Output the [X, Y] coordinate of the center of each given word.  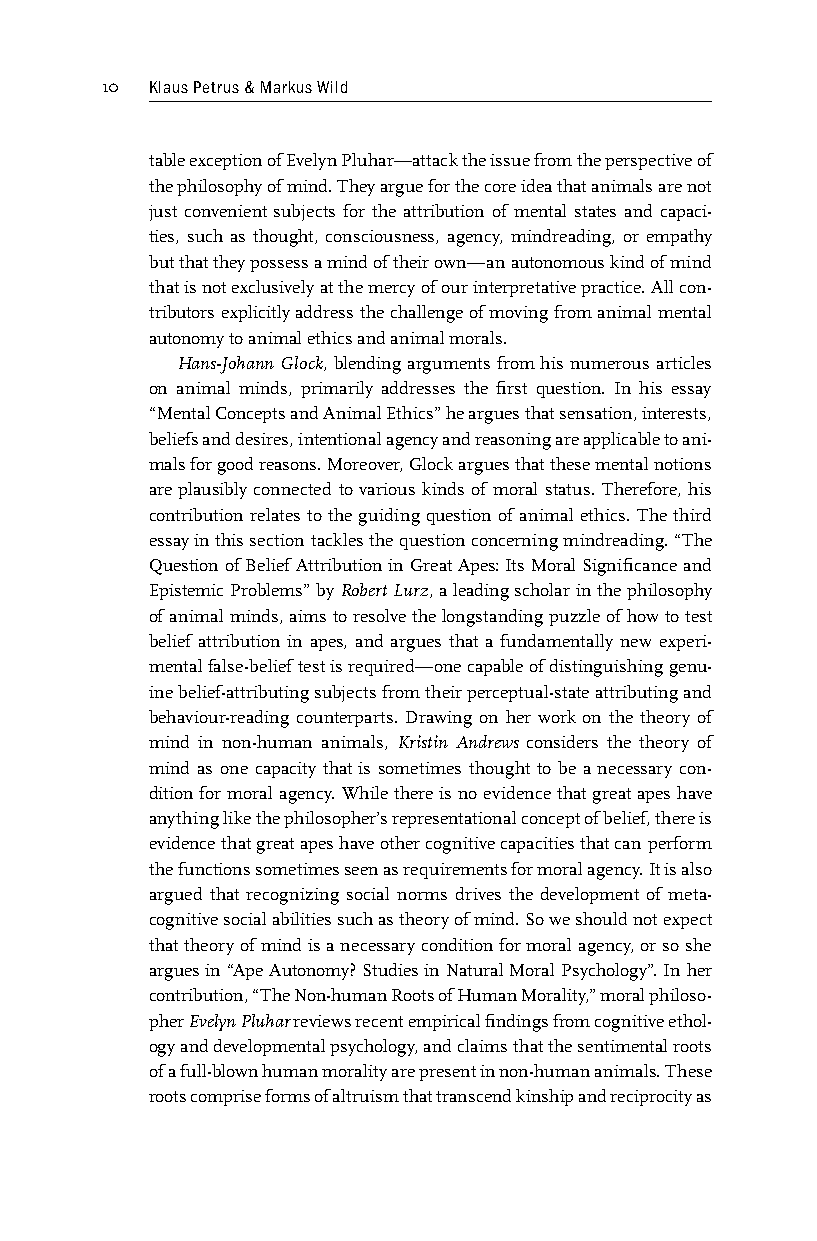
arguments [449, 366]
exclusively [273, 288]
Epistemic [186, 592]
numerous [609, 365]
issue [510, 160]
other [400, 842]
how [642, 615]
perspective [648, 162]
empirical [444, 1022]
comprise [226, 1098]
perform [680, 844]
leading [481, 592]
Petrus [216, 87]
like [237, 817]
